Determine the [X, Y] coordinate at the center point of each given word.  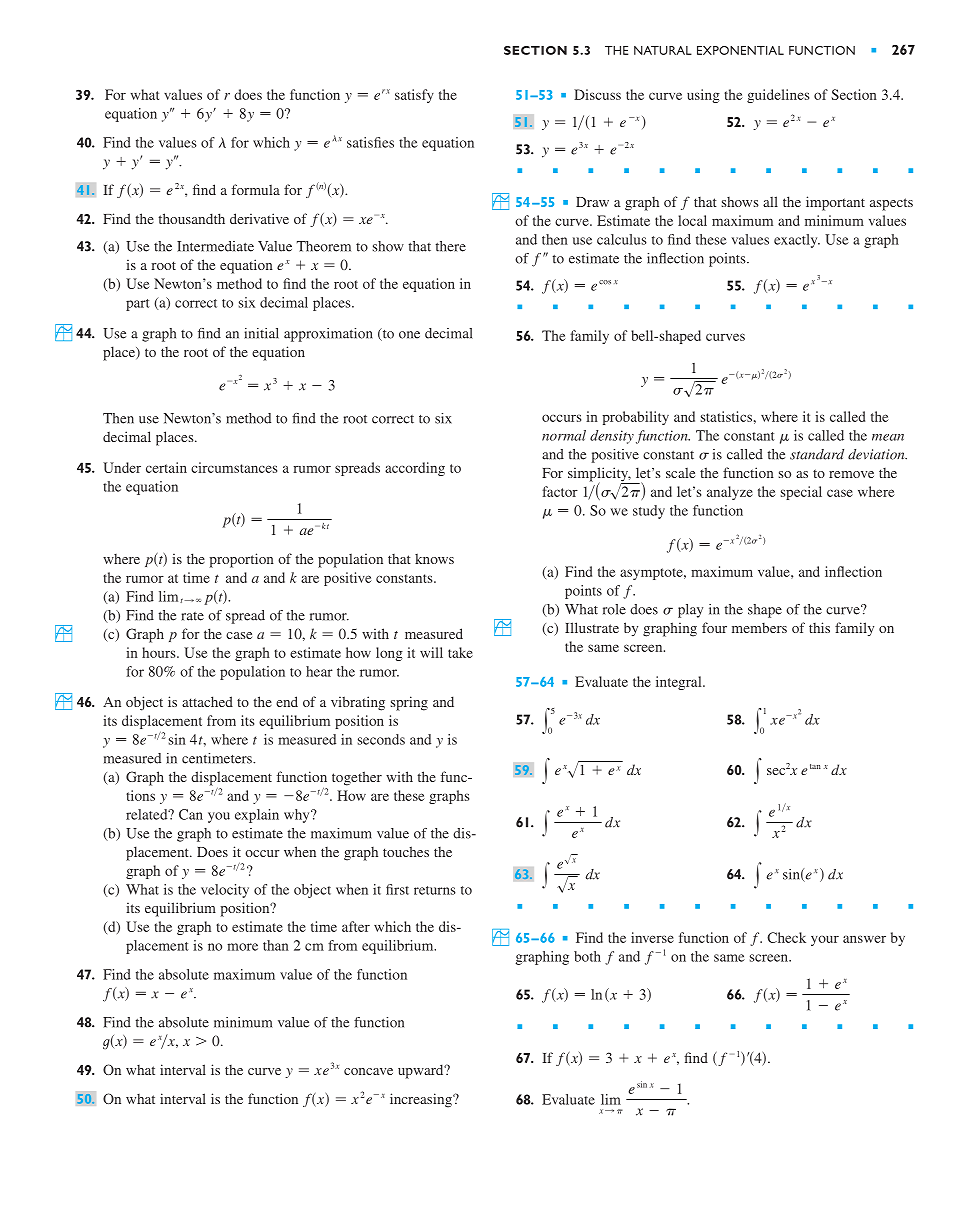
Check [786, 937]
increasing [422, 1100]
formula [256, 189]
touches [406, 851]
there [451, 246]
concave [368, 1071]
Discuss [597, 94]
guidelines [778, 96]
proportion [242, 560]
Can [191, 814]
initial [261, 333]
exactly [797, 241]
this [819, 627]
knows [434, 558]
